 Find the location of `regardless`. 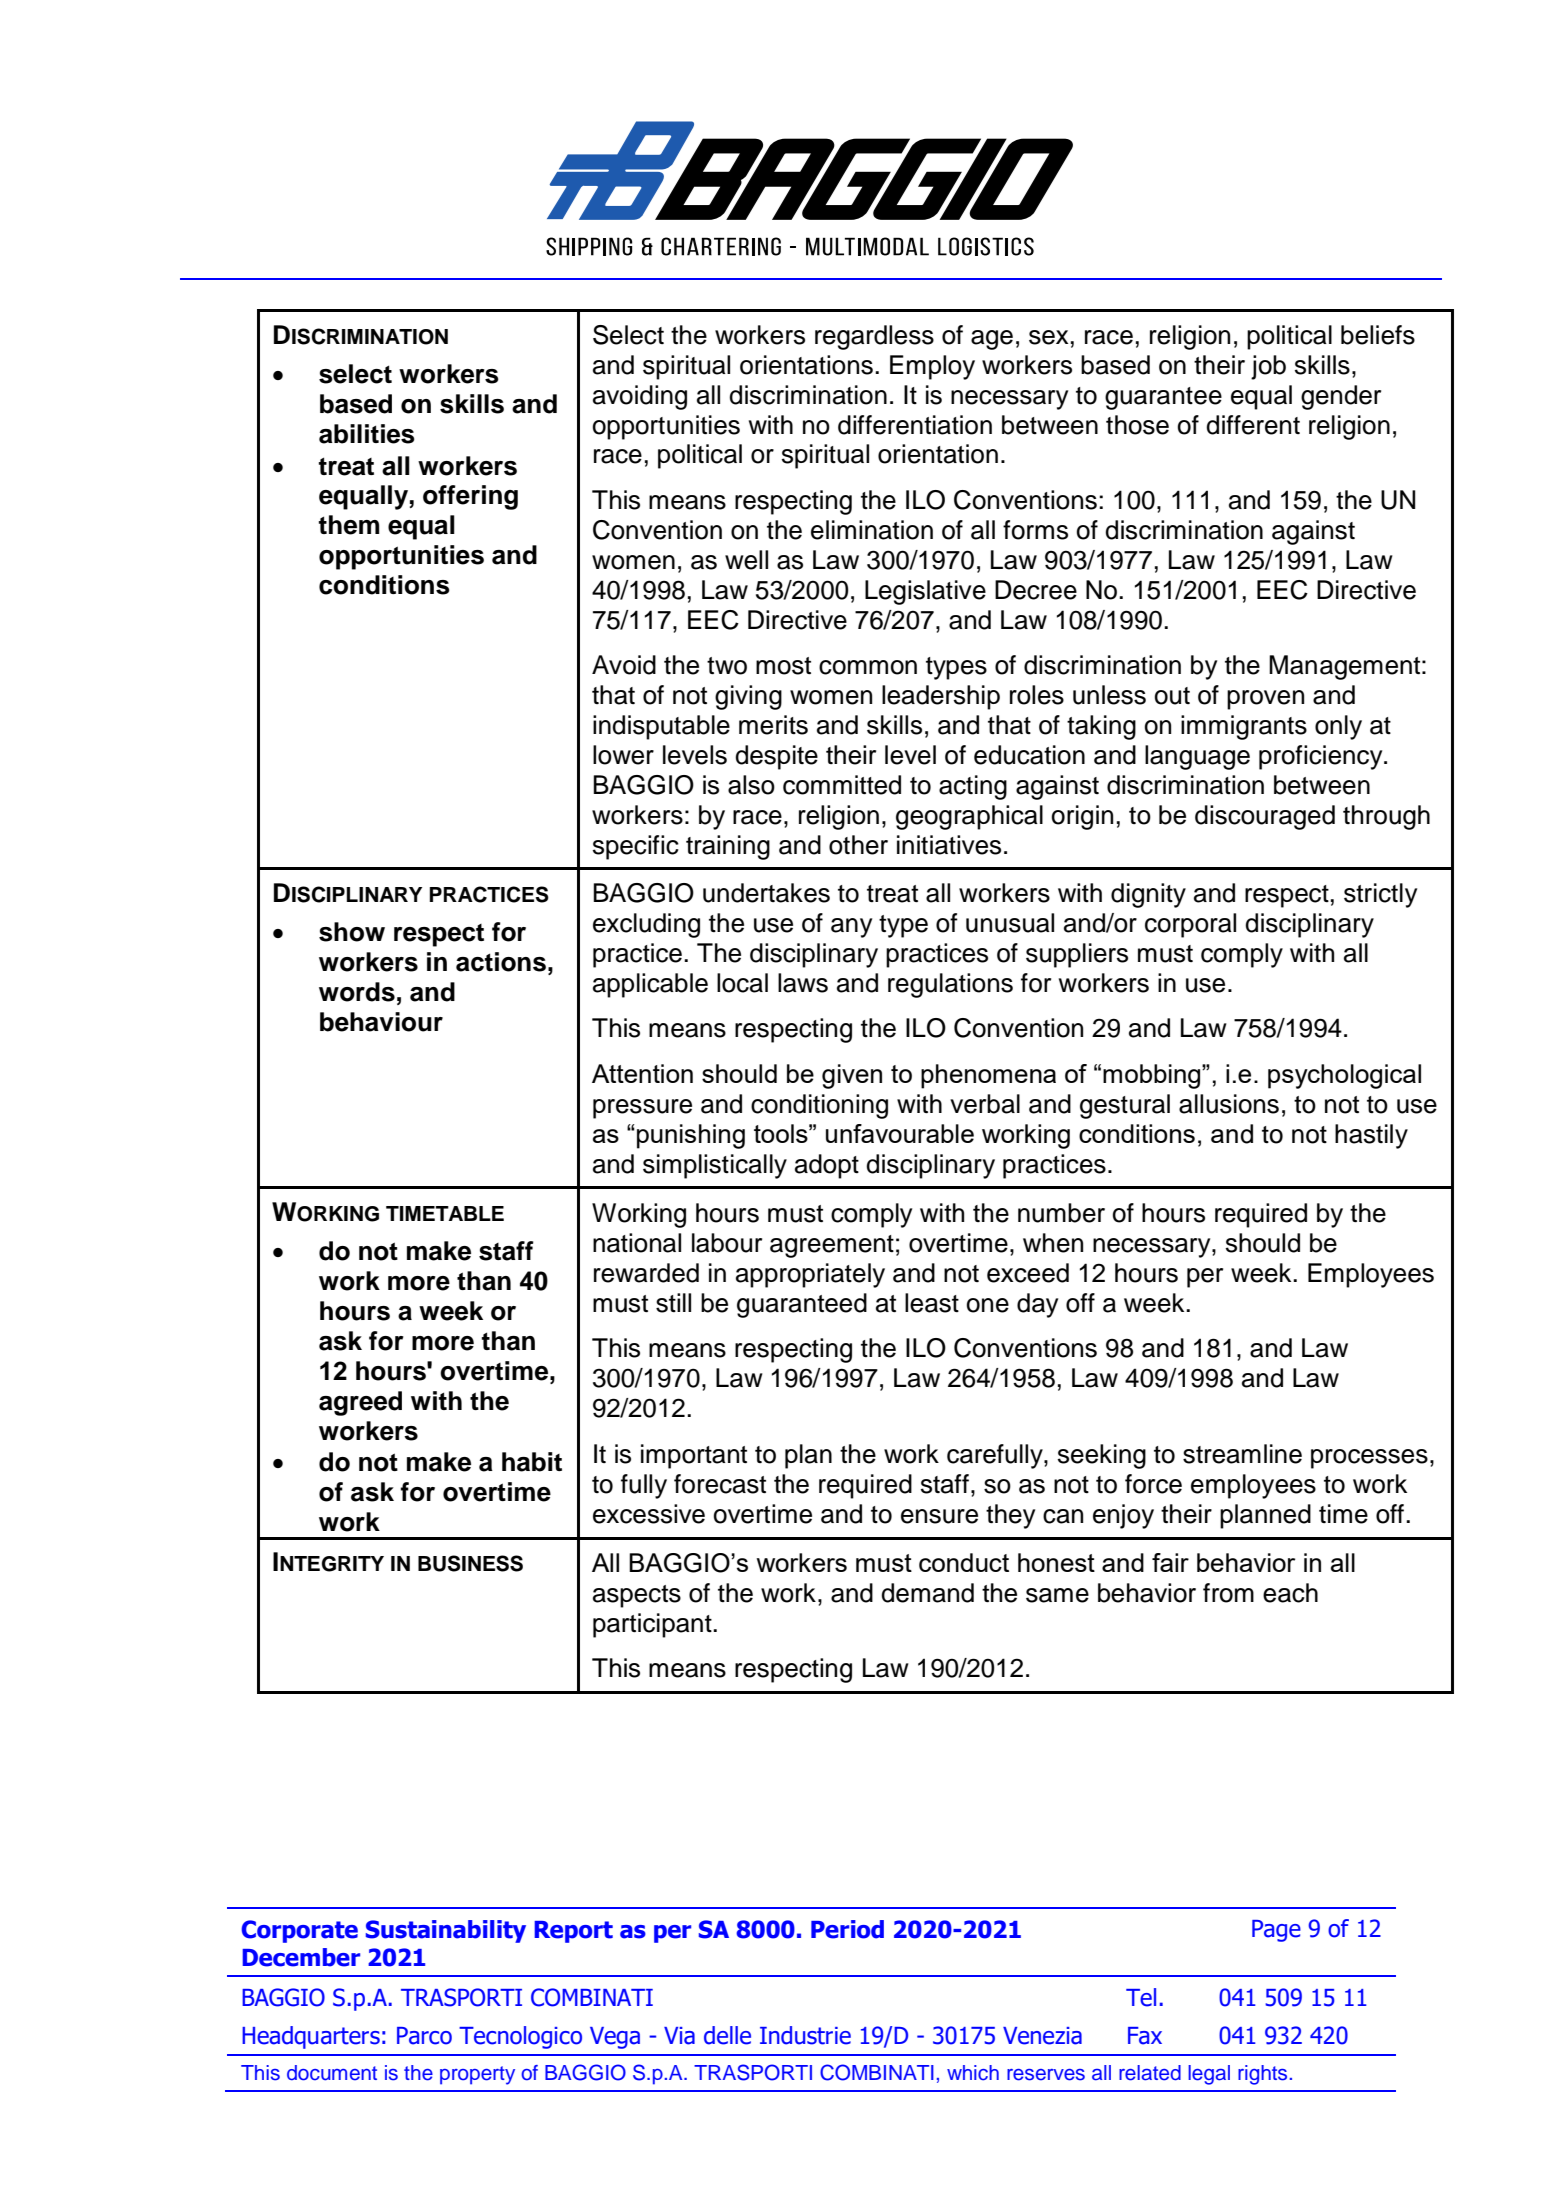

regardless is located at coordinates (874, 337).
